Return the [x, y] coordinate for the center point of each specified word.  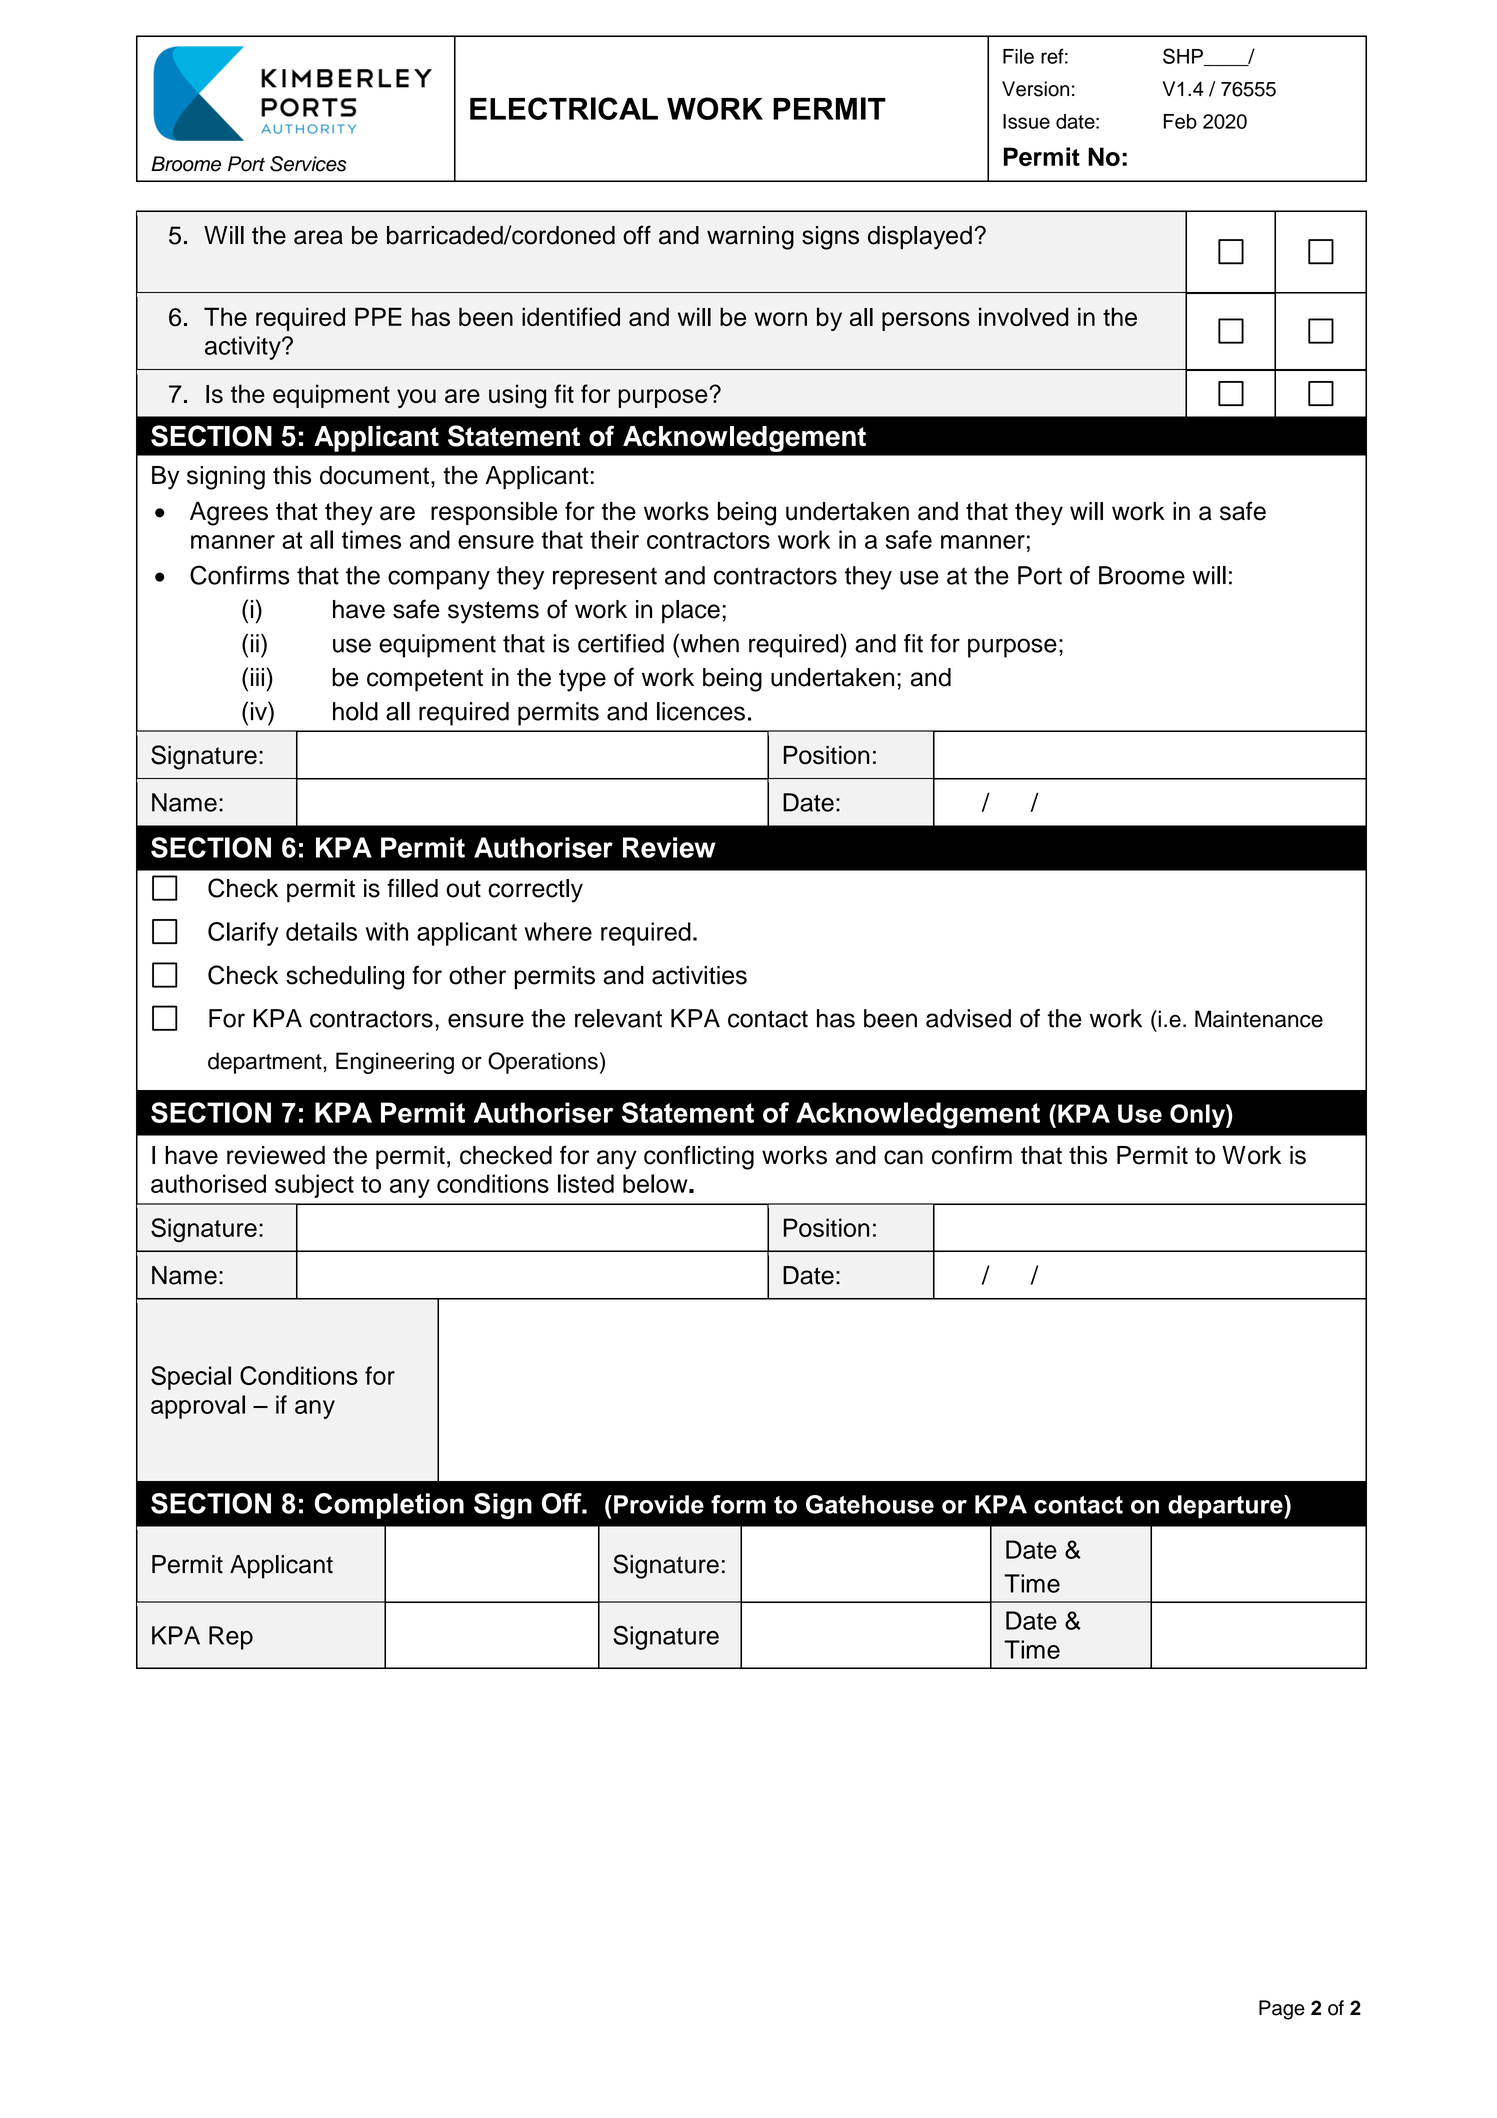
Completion [389, 1506]
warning [750, 238]
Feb [1180, 121]
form [738, 1504]
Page [1282, 2010]
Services [308, 164]
